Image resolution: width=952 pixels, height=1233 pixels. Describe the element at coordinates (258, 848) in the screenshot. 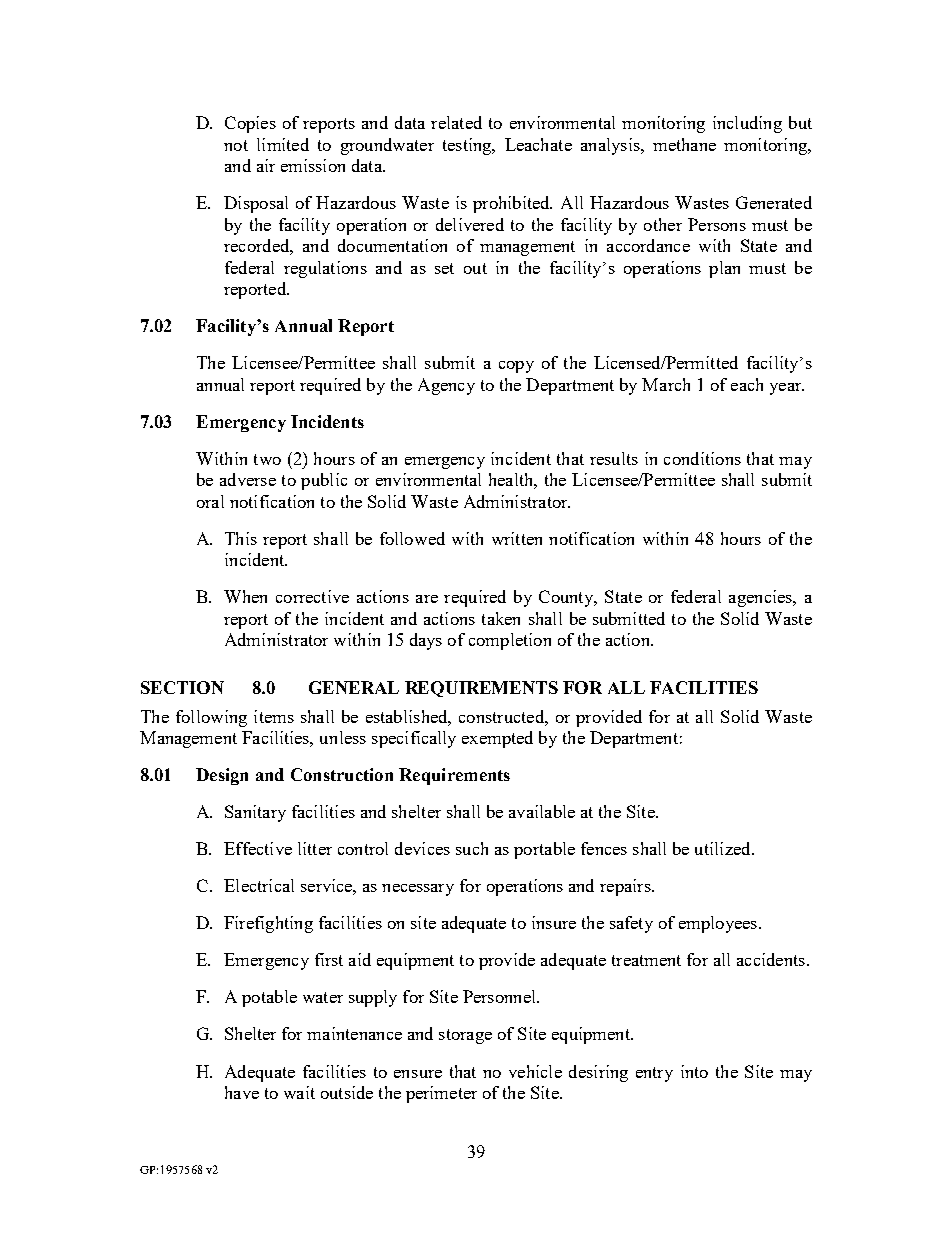

I see `Effective` at that location.
